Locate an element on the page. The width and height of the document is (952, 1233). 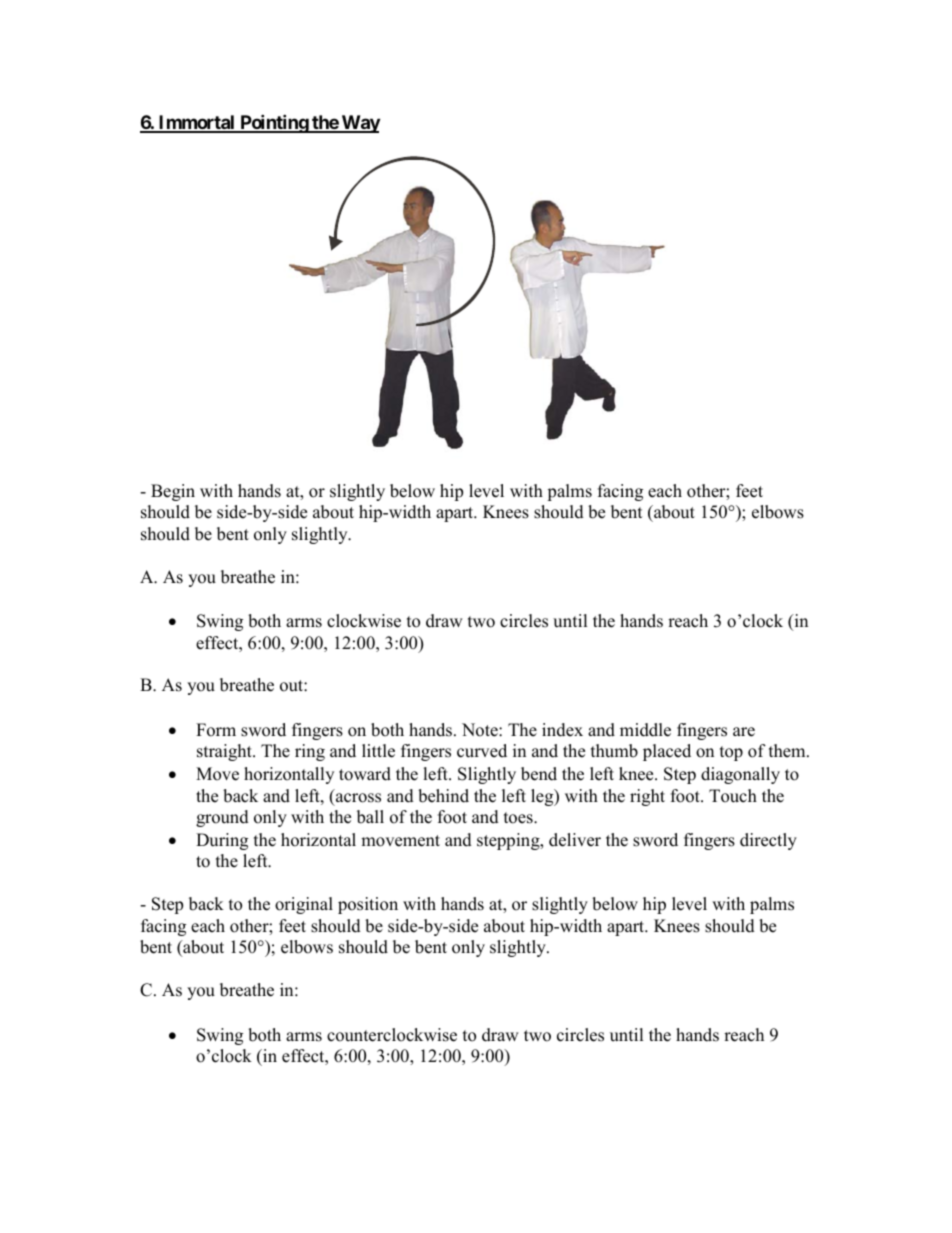
Immortal is located at coordinates (197, 123).
